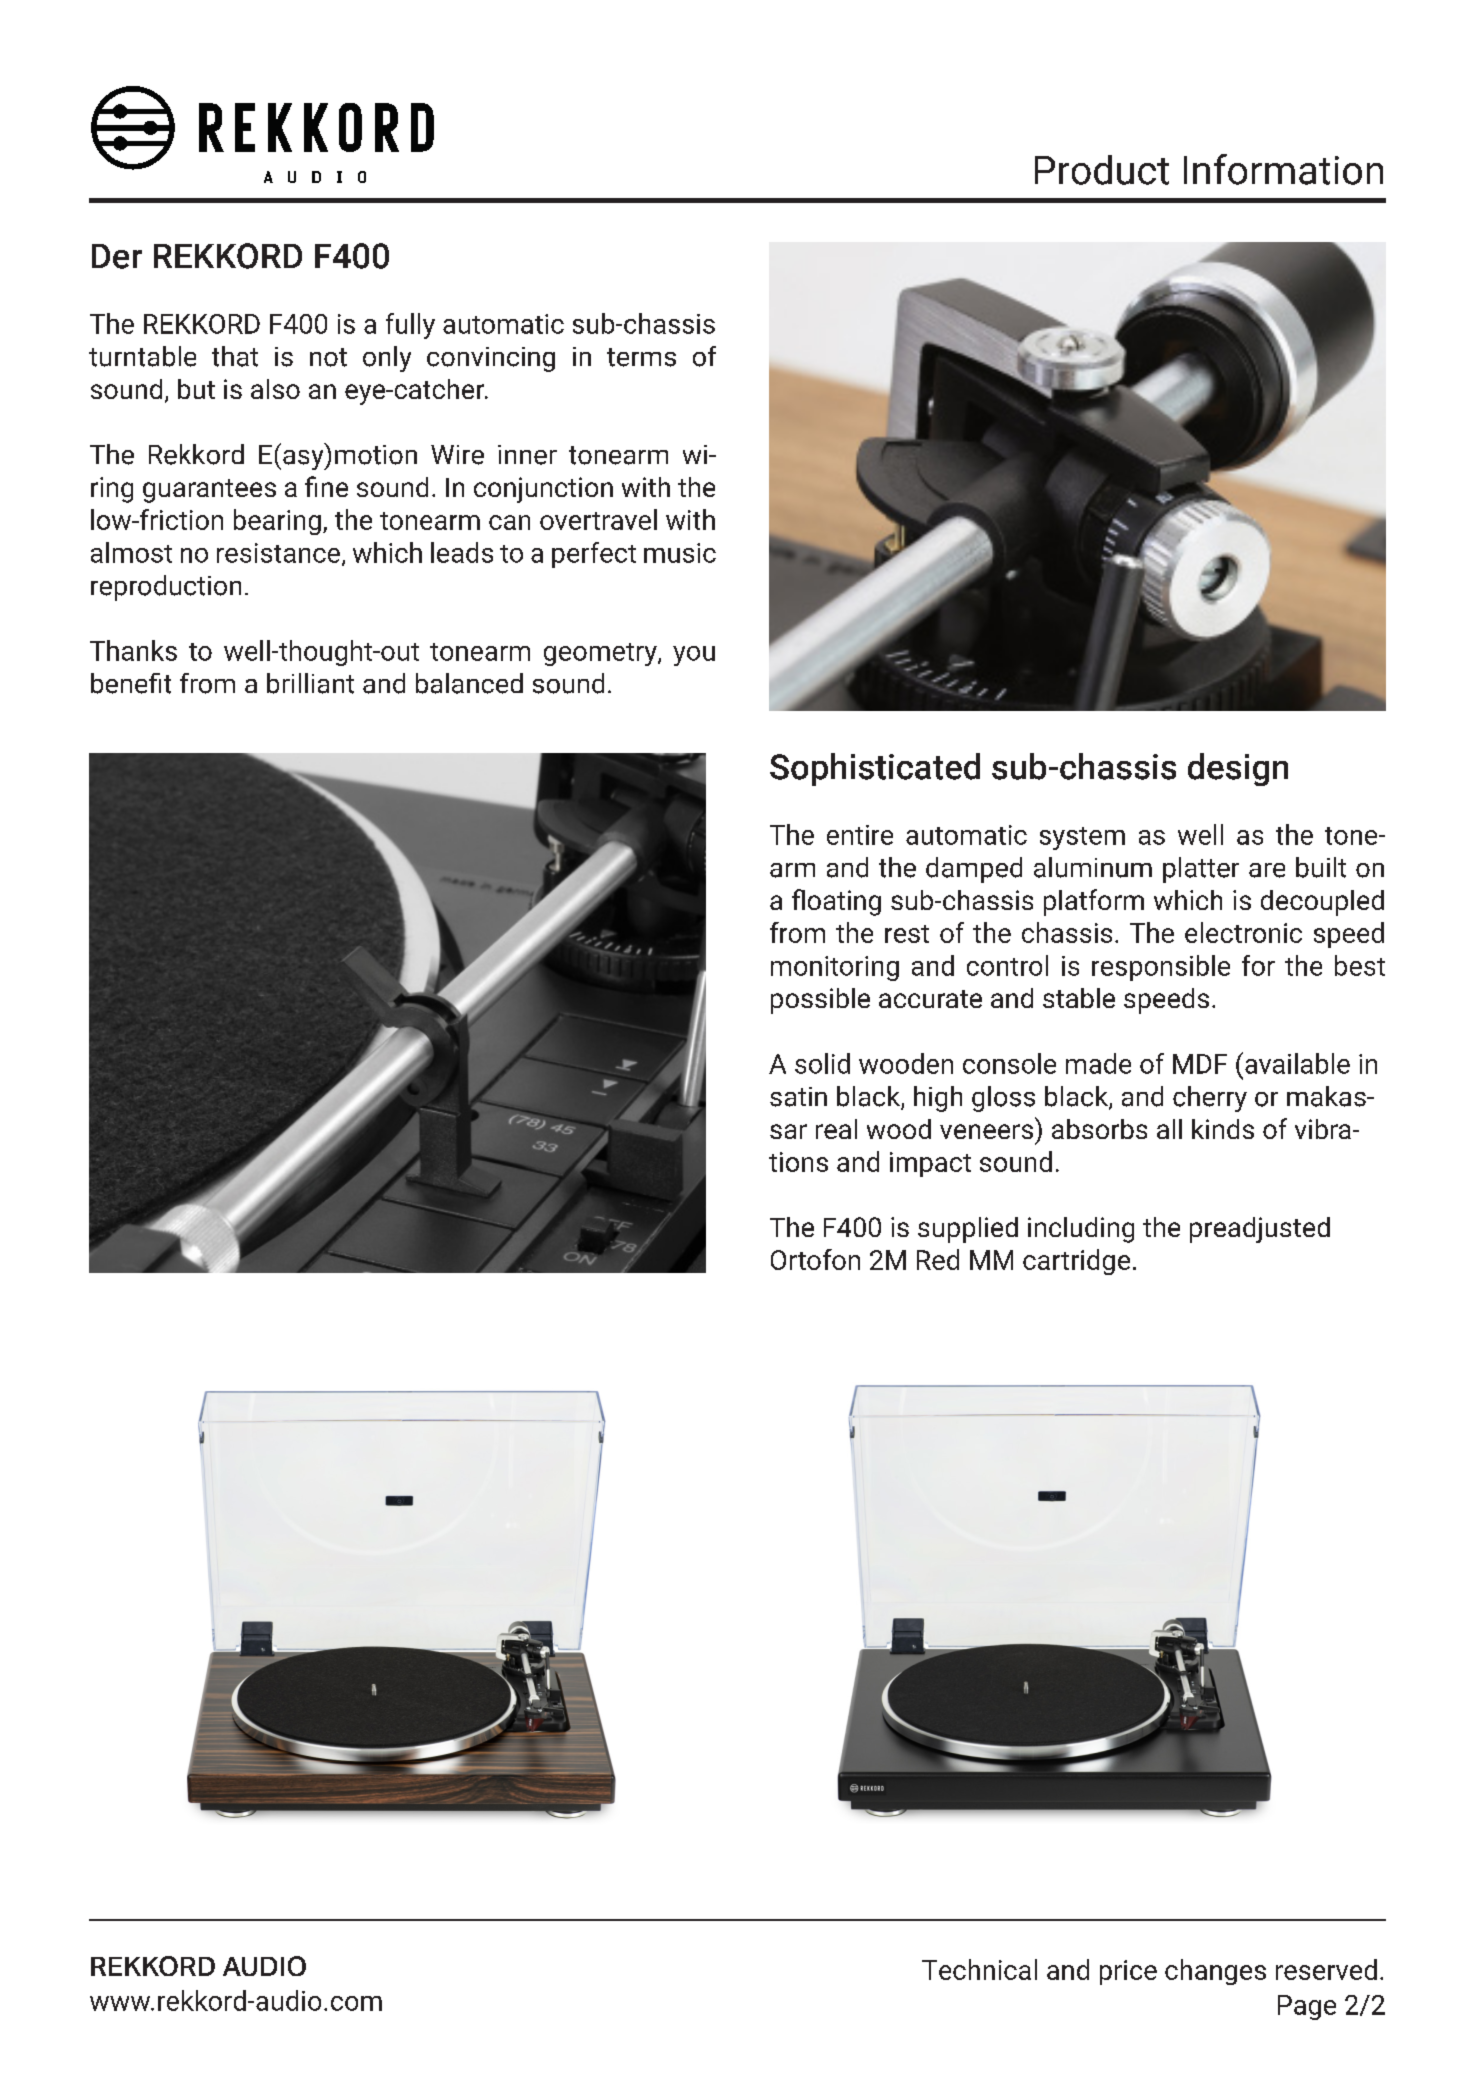  Describe the element at coordinates (979, 1969) in the screenshot. I see `Technical` at that location.
